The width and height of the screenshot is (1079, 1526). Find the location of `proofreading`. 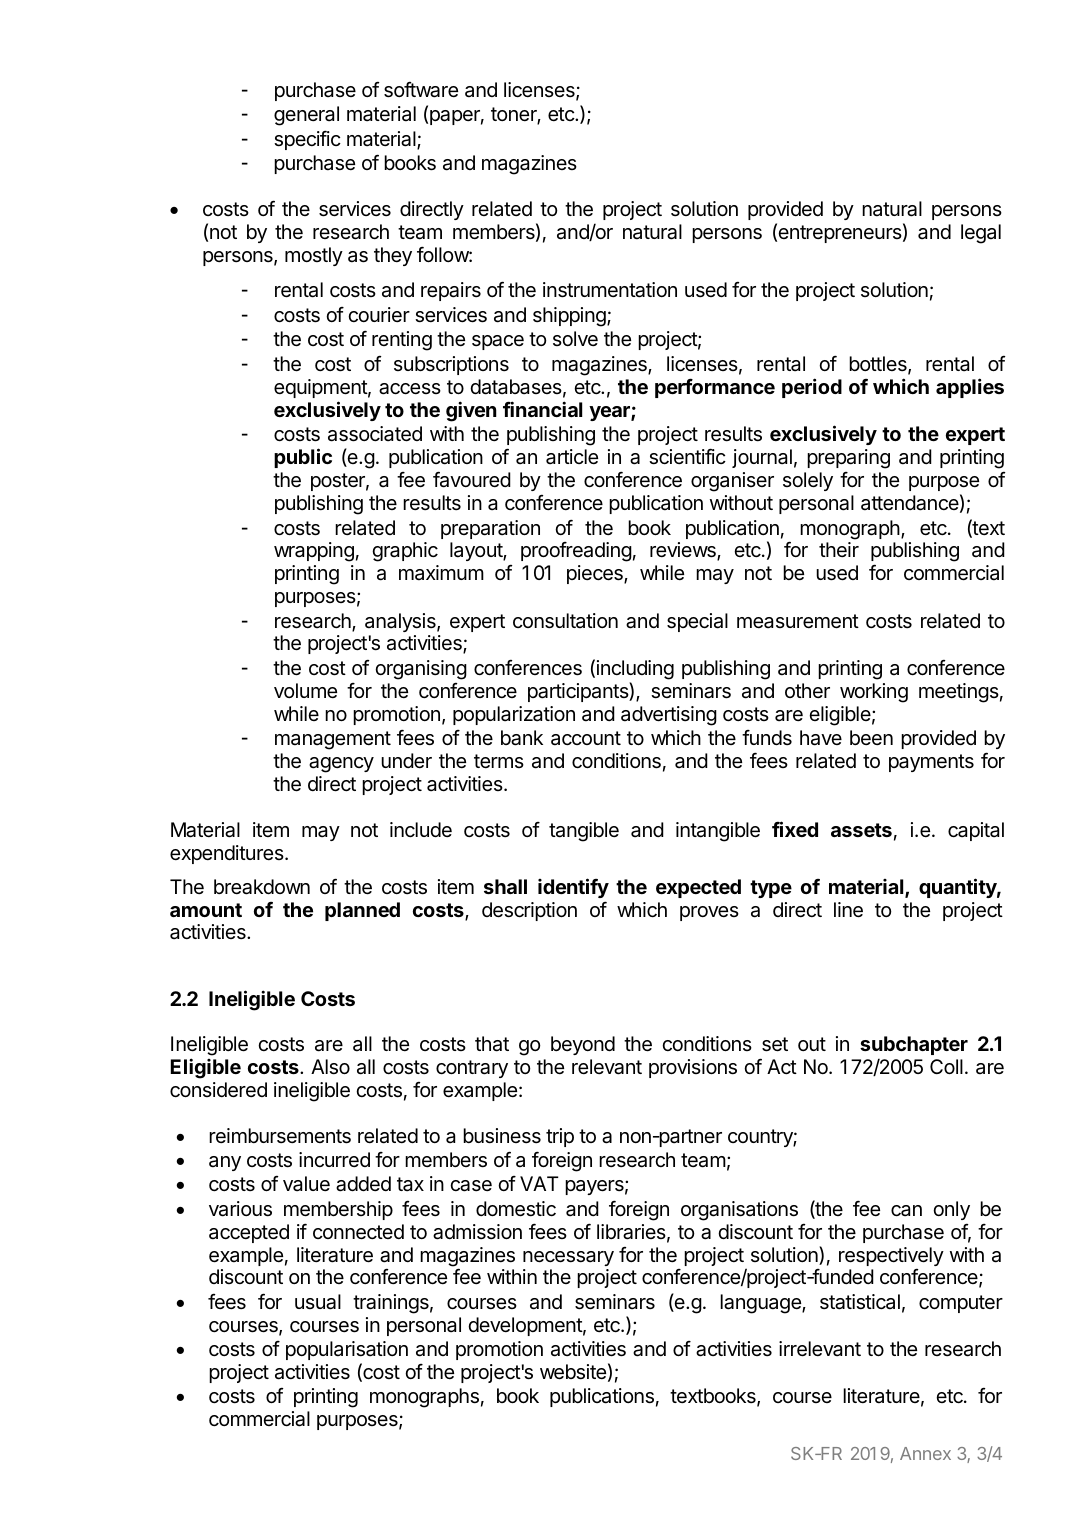

proofreading is located at coordinates (576, 552).
